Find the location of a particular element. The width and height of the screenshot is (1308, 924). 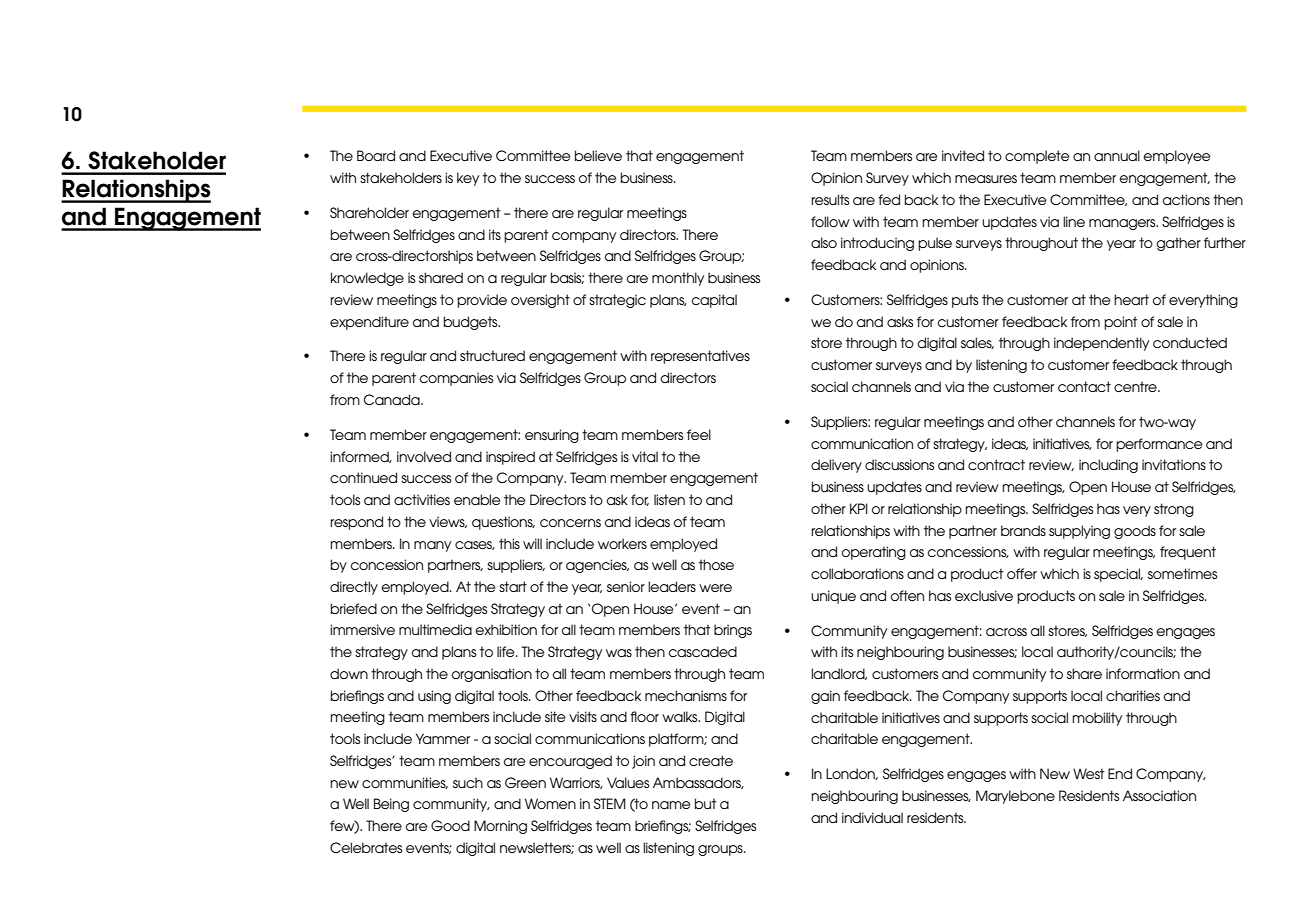

Morning is located at coordinates (500, 827).
